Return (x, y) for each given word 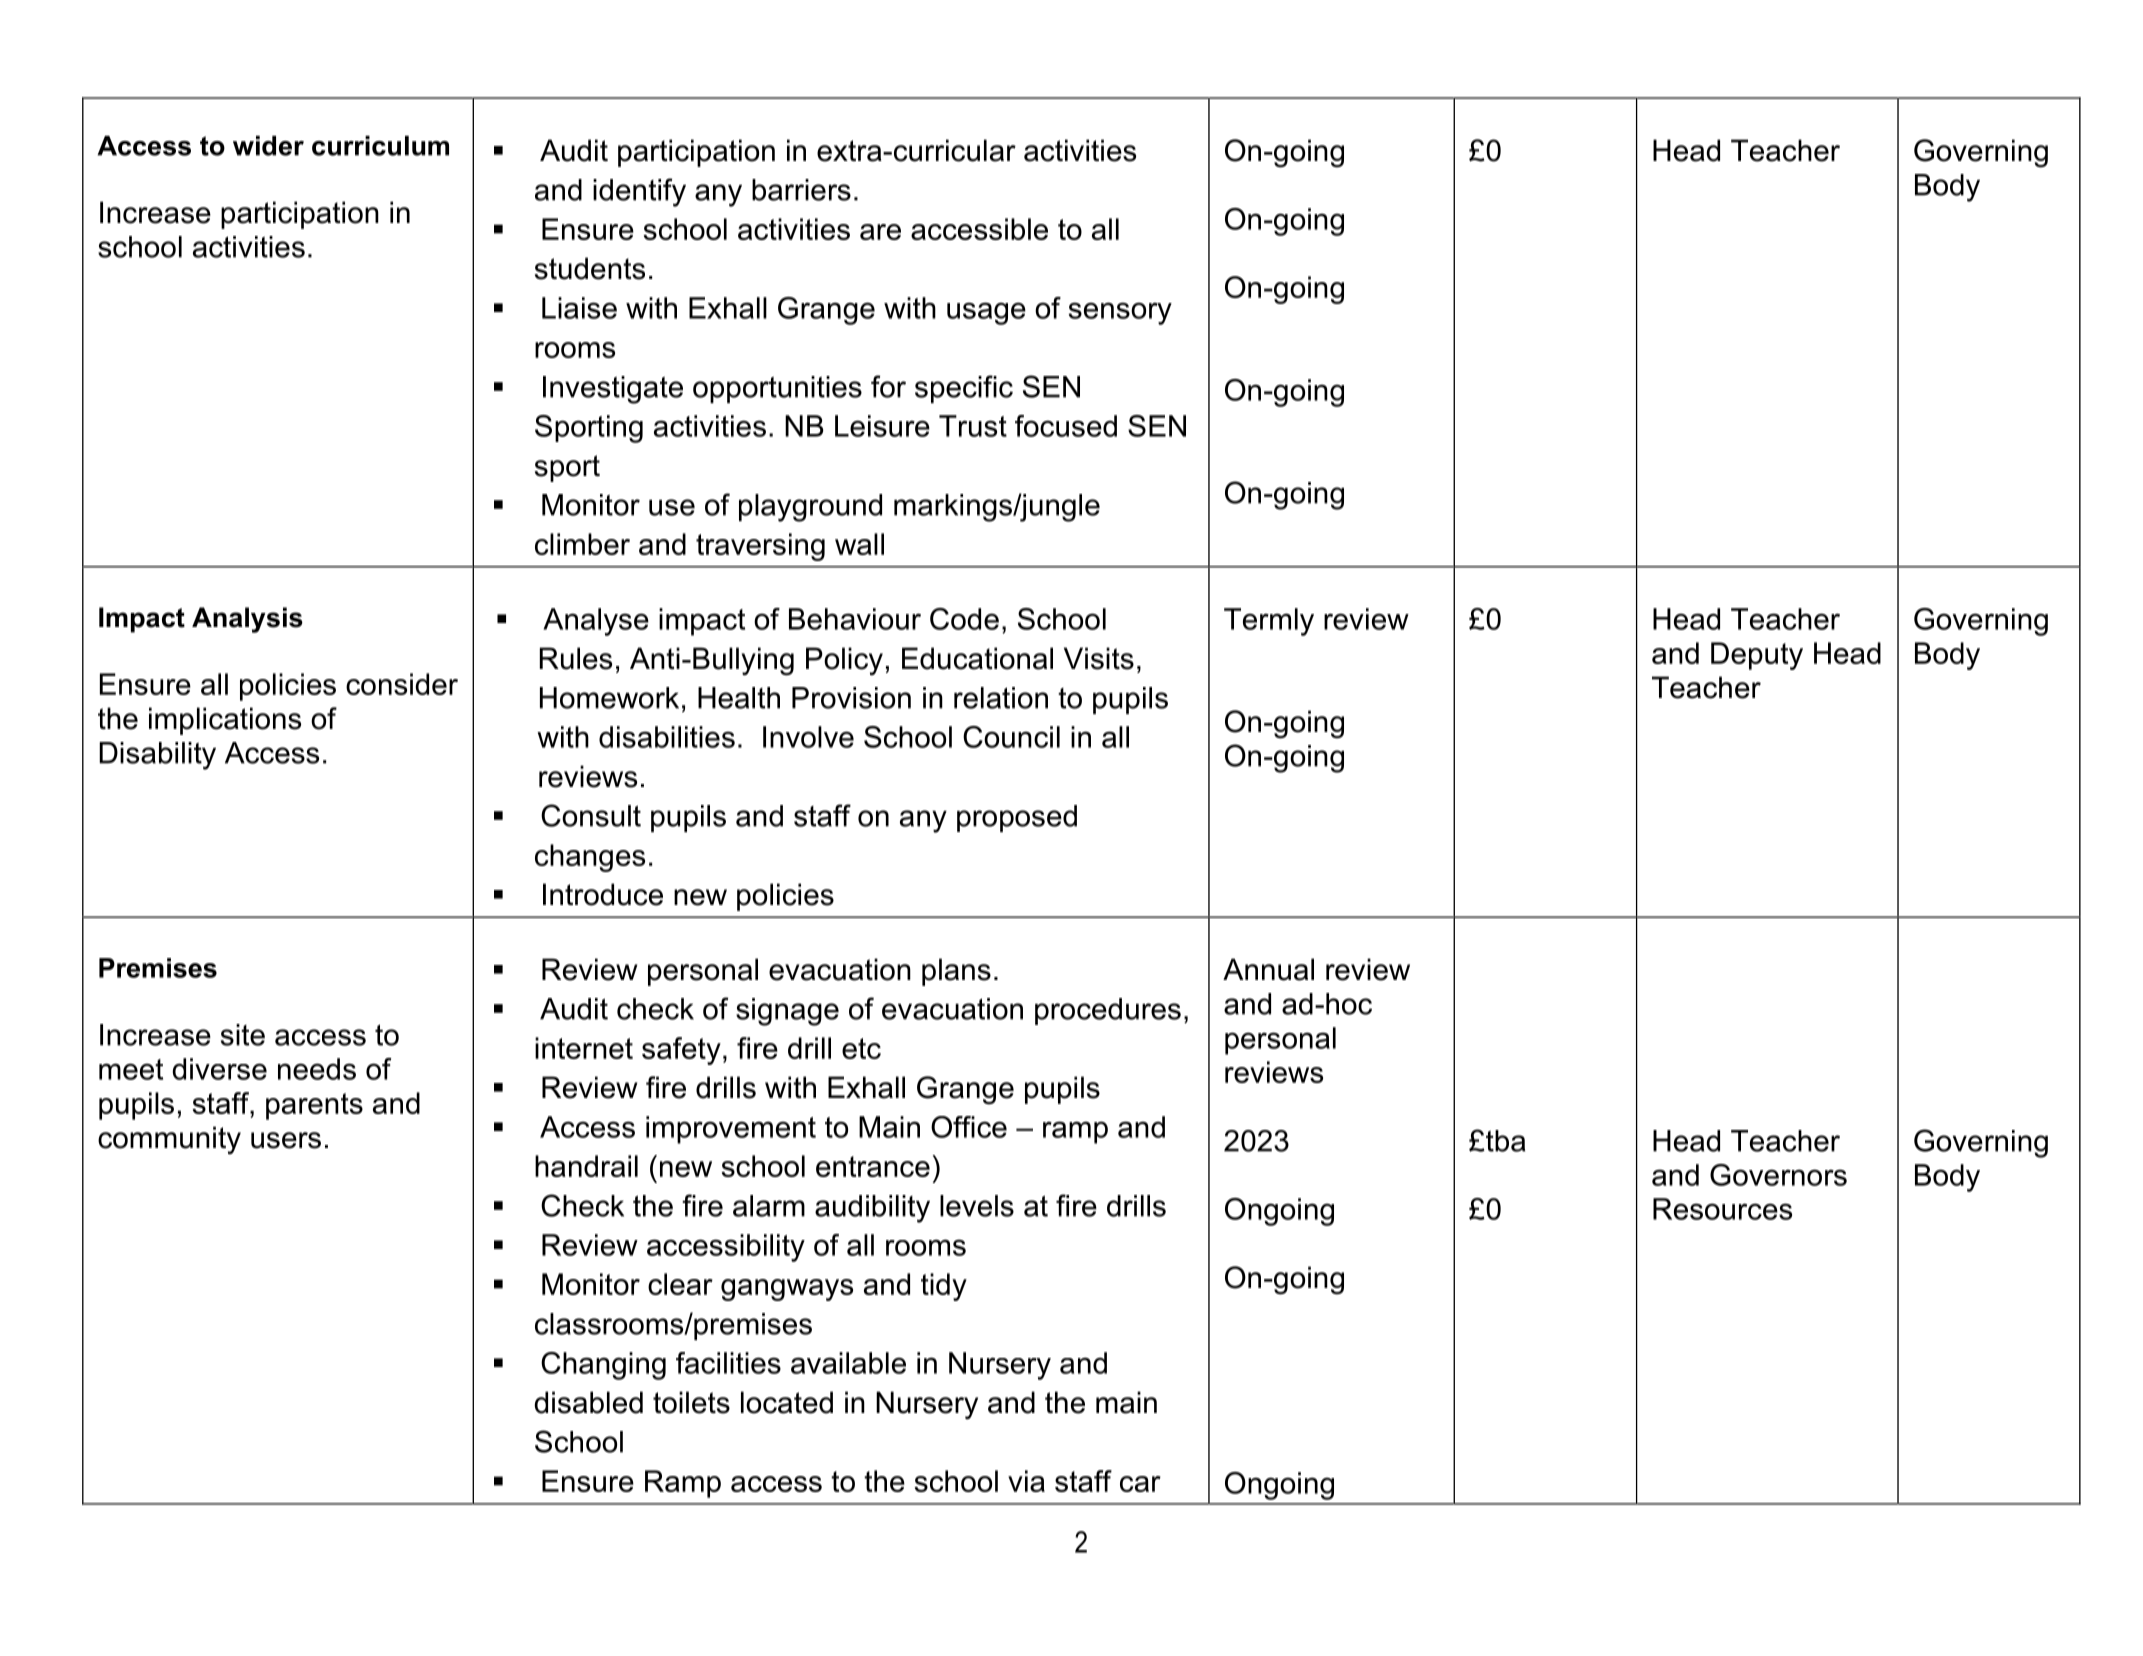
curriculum (380, 146)
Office (969, 1127)
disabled (588, 1402)
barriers (801, 190)
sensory (1120, 313)
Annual (1268, 969)
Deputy (1757, 656)
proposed (1017, 818)
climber (582, 544)
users (286, 1140)
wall (859, 544)
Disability (157, 756)
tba (1504, 1141)
